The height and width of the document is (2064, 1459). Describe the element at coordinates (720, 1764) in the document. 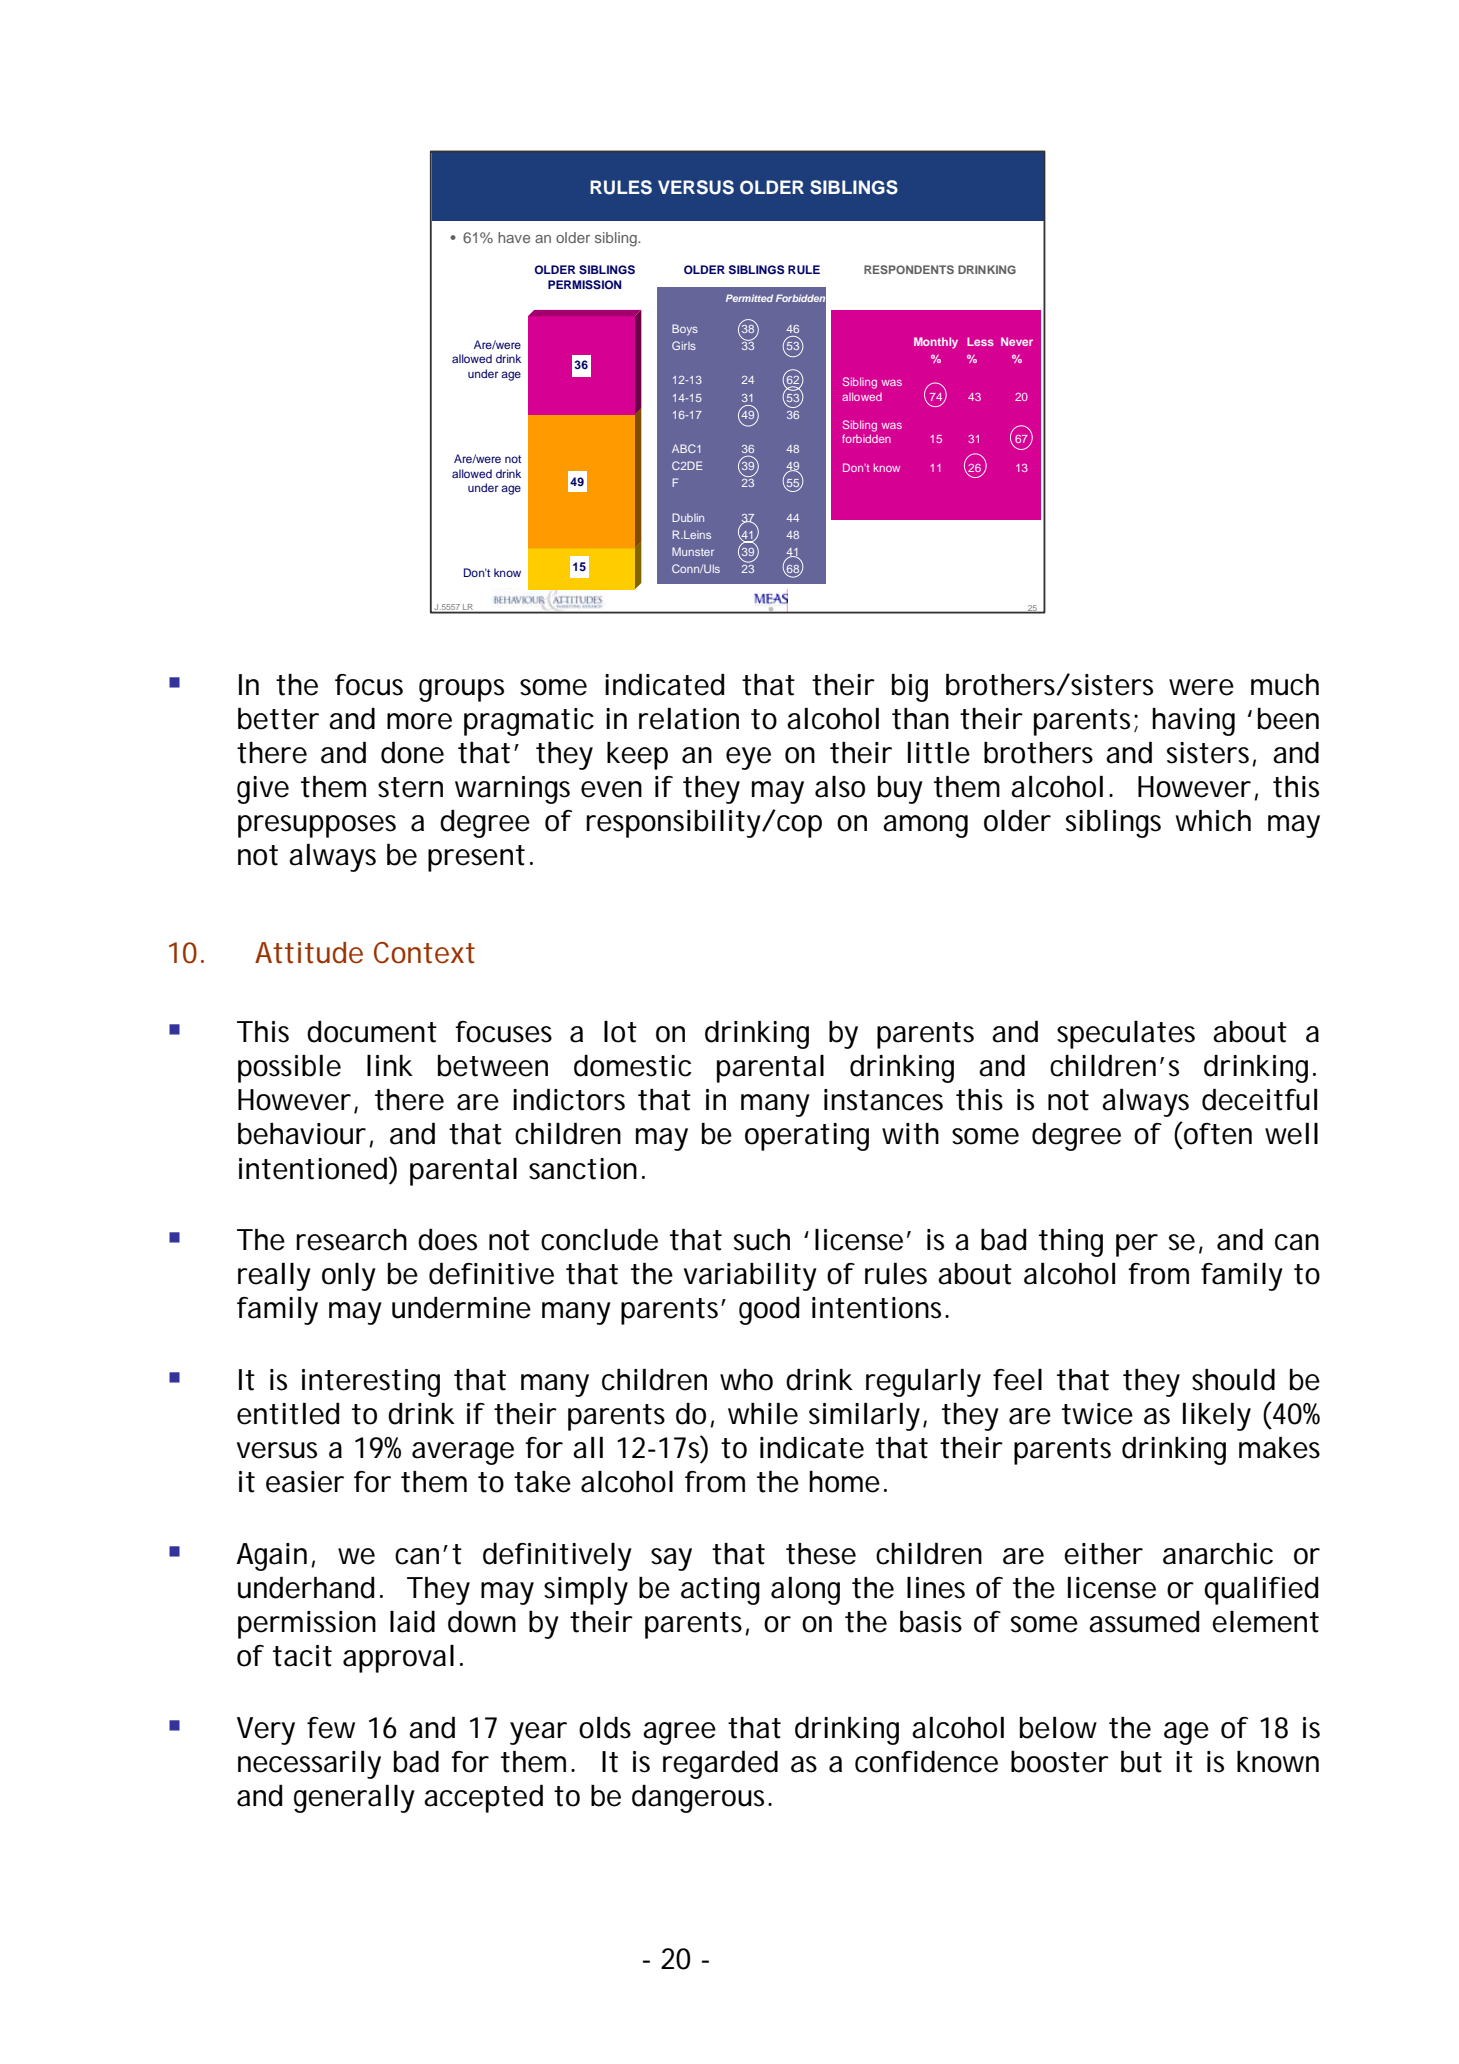

I see `regarded` at that location.
